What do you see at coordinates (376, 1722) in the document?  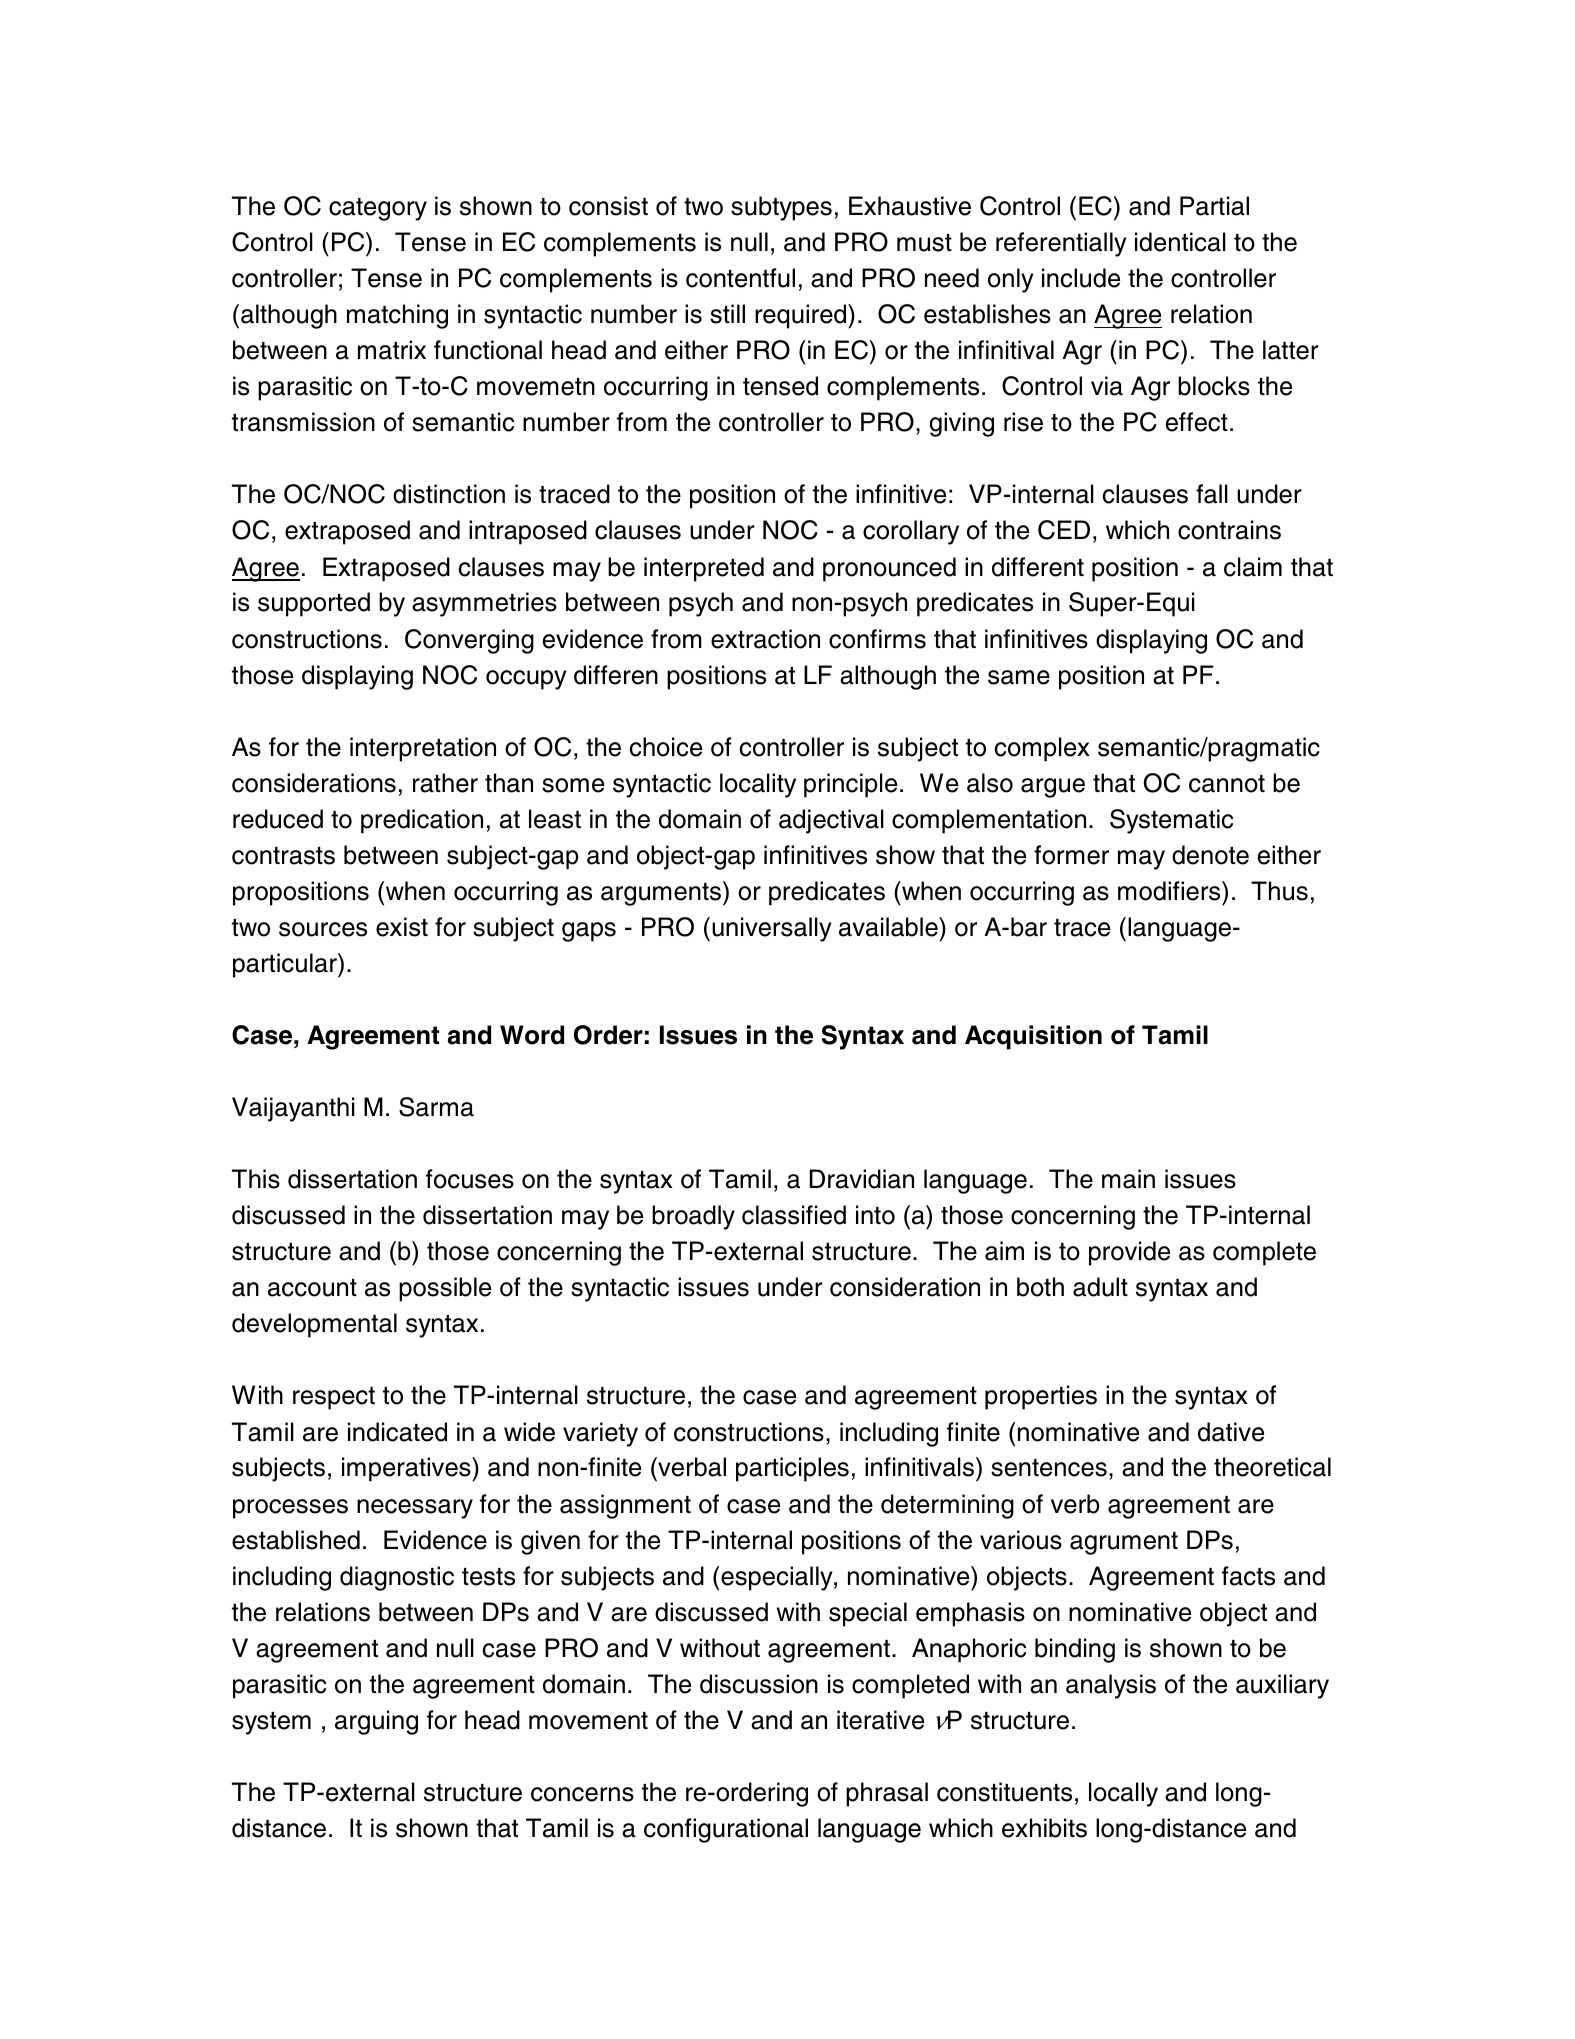 I see `arguing` at bounding box center [376, 1722].
